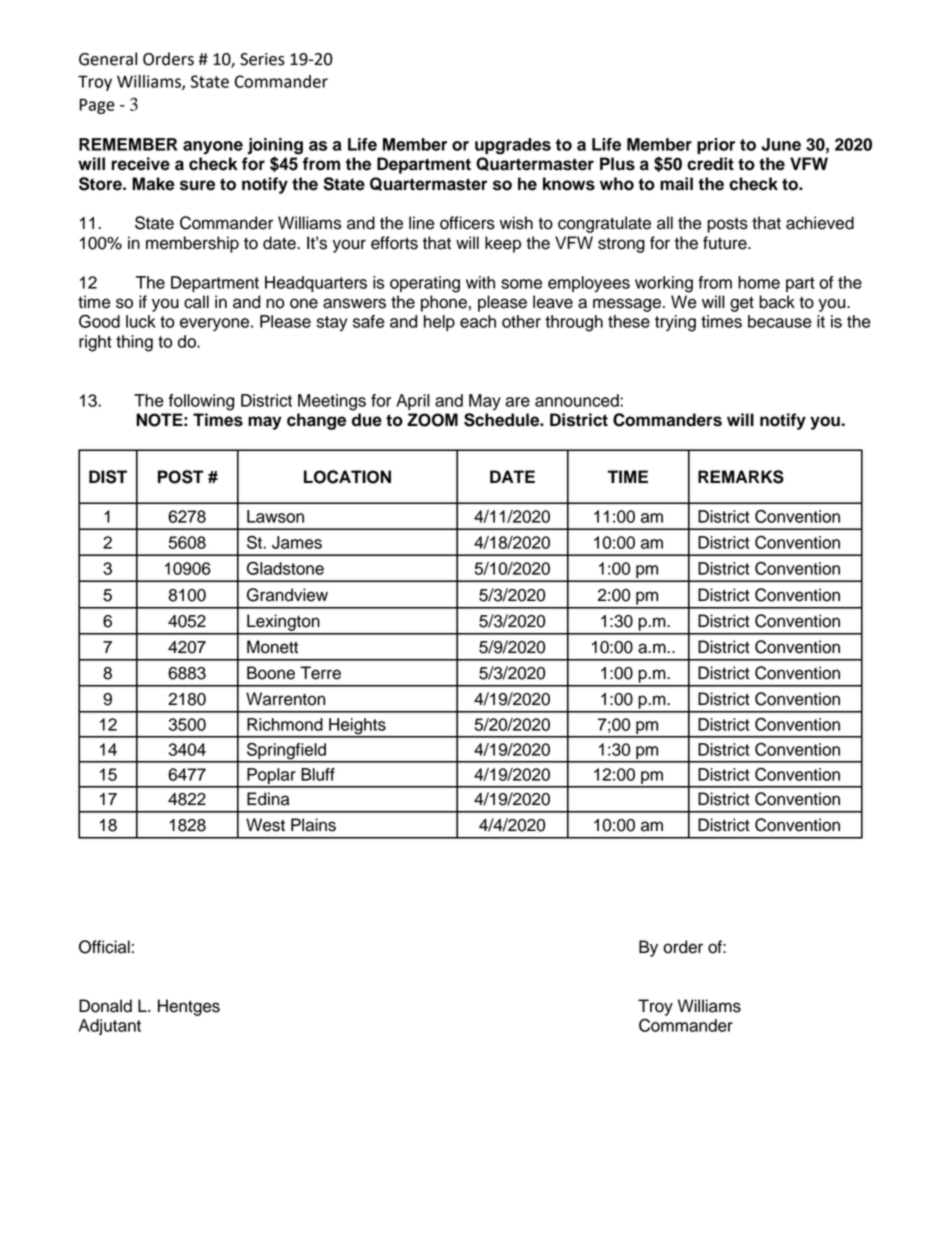 The height and width of the page is (1233, 952). Describe the element at coordinates (313, 825) in the page. I see `Plains` at that location.
